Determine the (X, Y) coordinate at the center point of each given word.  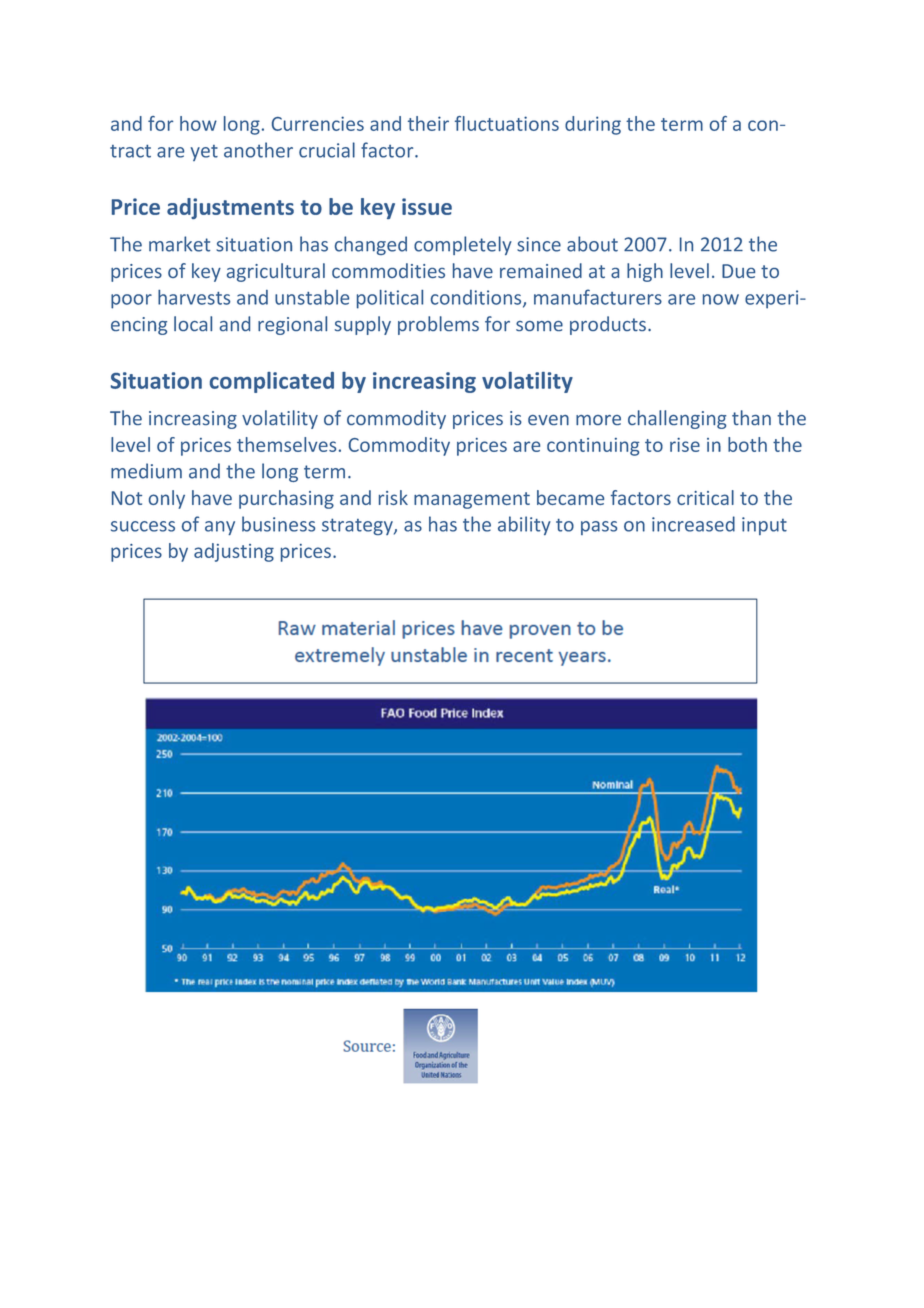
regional (292, 325)
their (428, 123)
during (593, 125)
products (608, 325)
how (198, 123)
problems (438, 325)
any (220, 528)
